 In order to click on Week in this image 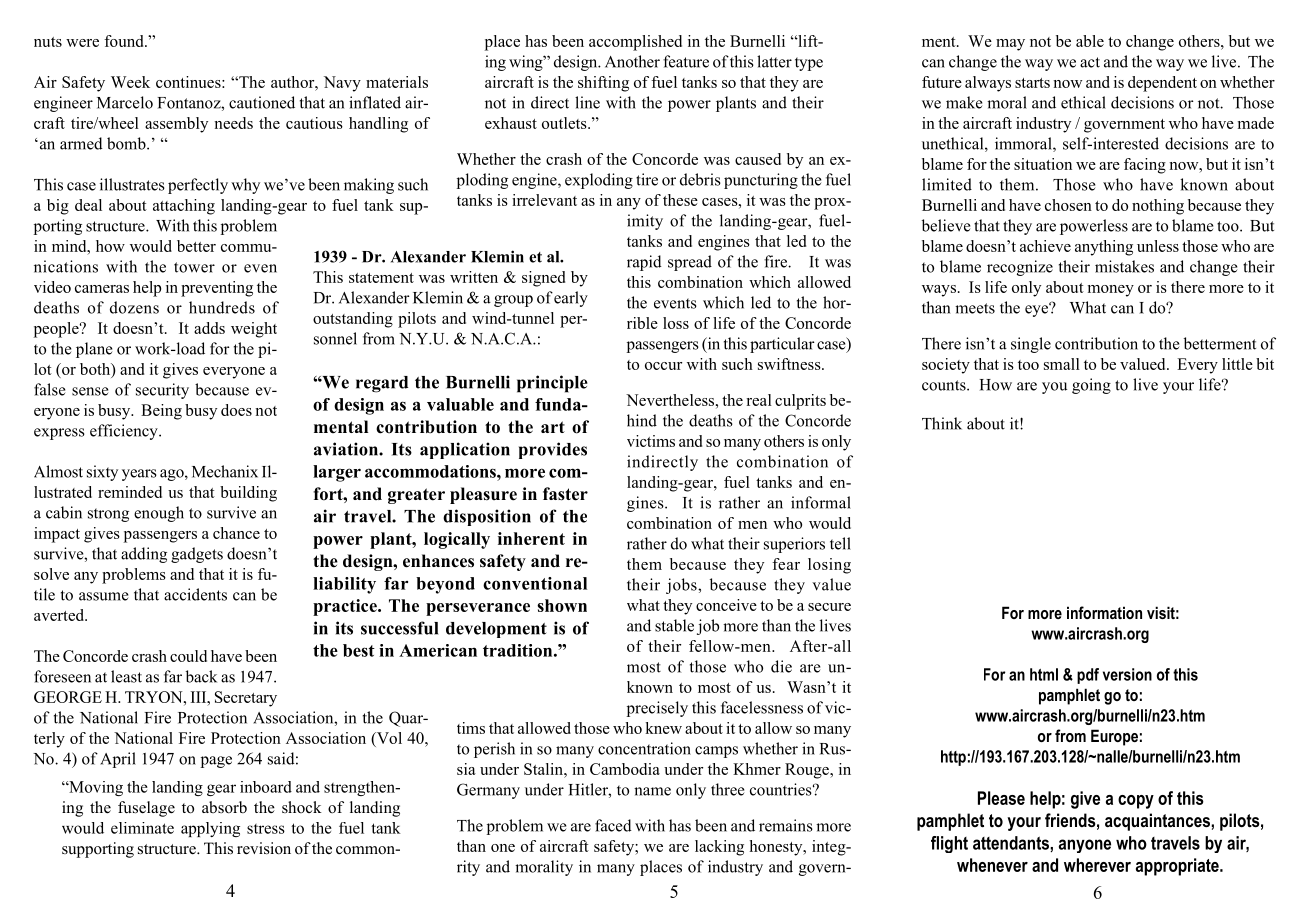, I will do `click(130, 82)`.
